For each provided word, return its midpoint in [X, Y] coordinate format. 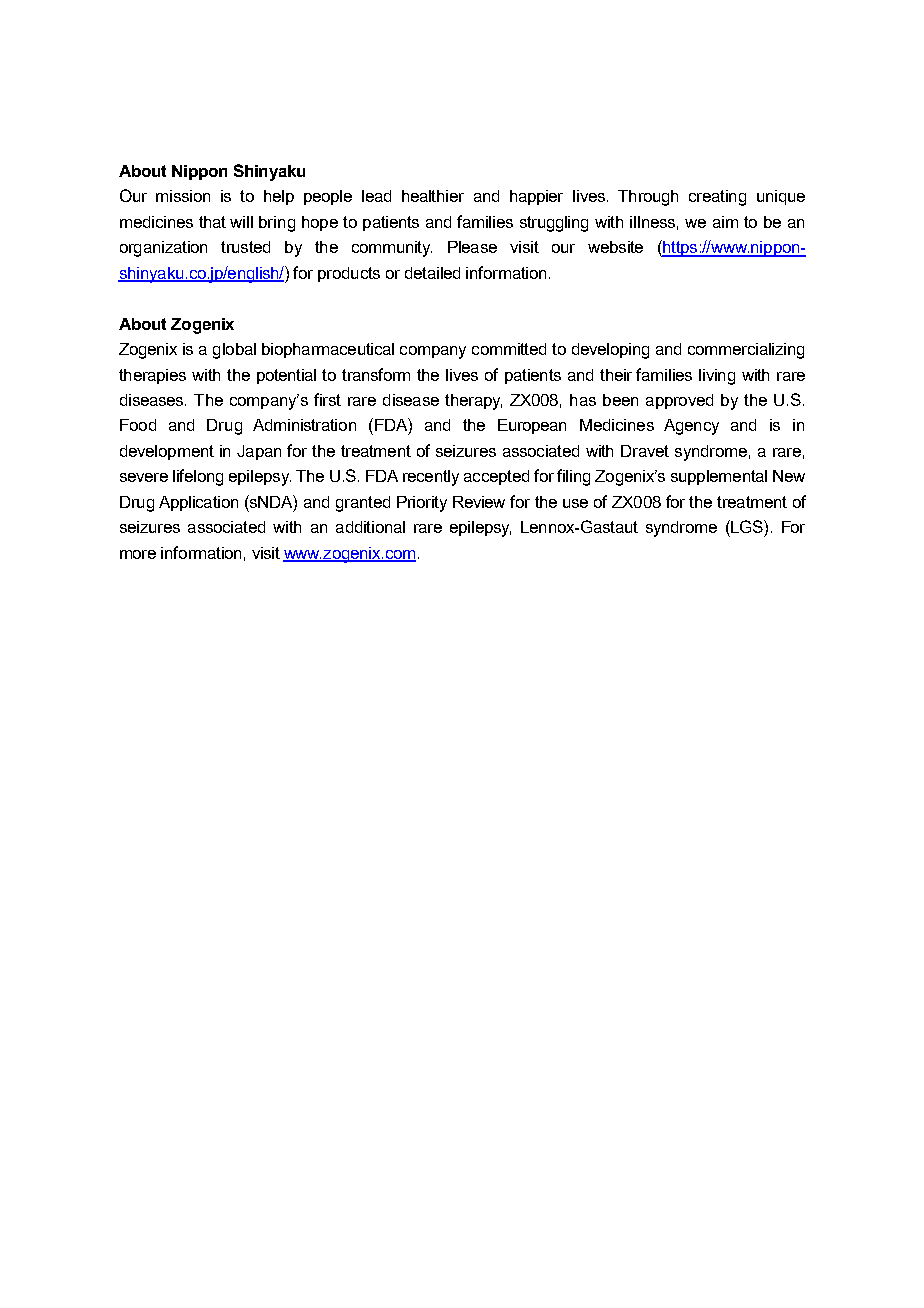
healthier [433, 196]
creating [717, 198]
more [138, 554]
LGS [747, 526]
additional [370, 527]
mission [183, 196]
